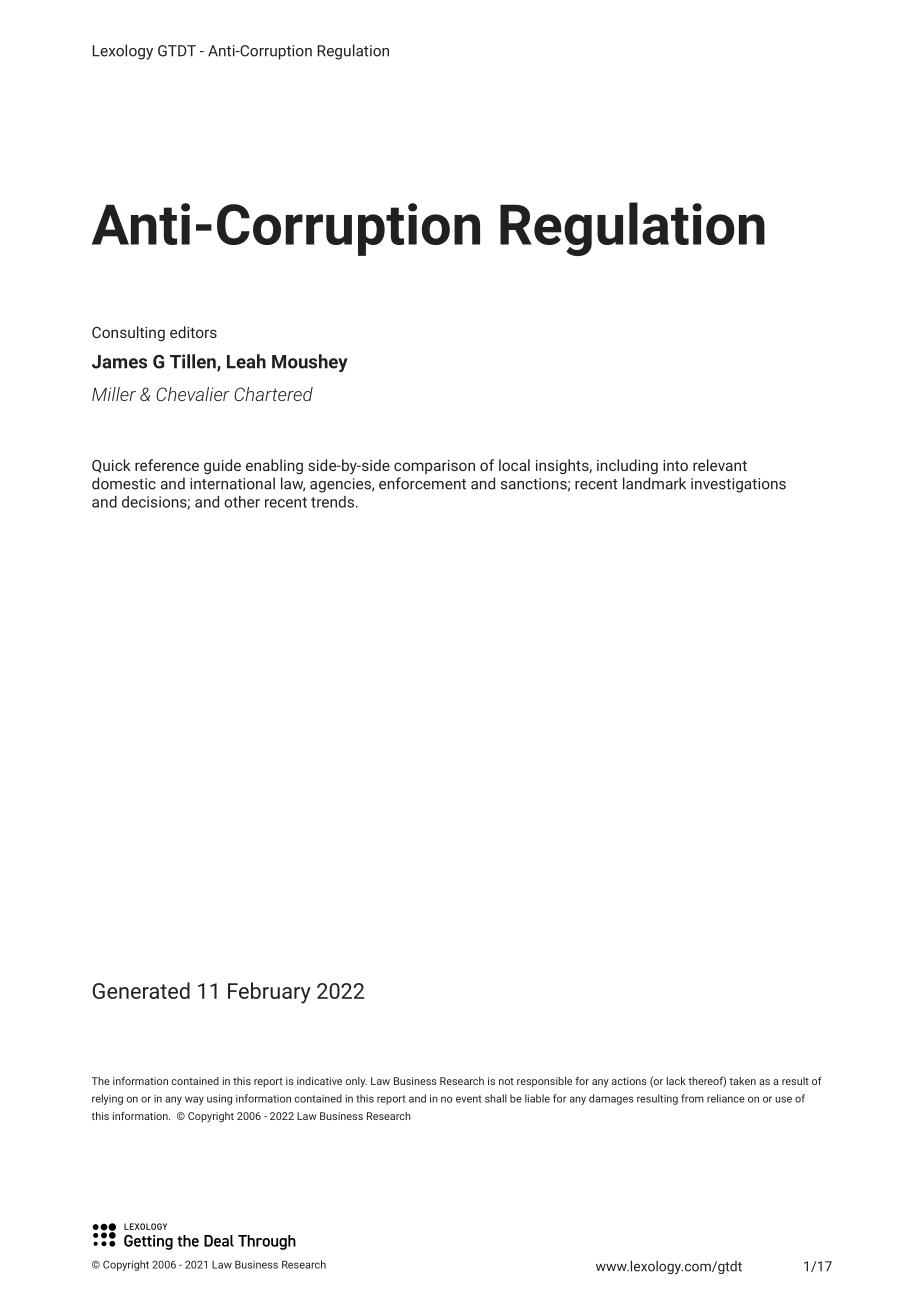 This page has height=1308, width=924. What do you see at coordinates (273, 394) in the page?
I see `Chartered` at bounding box center [273, 394].
